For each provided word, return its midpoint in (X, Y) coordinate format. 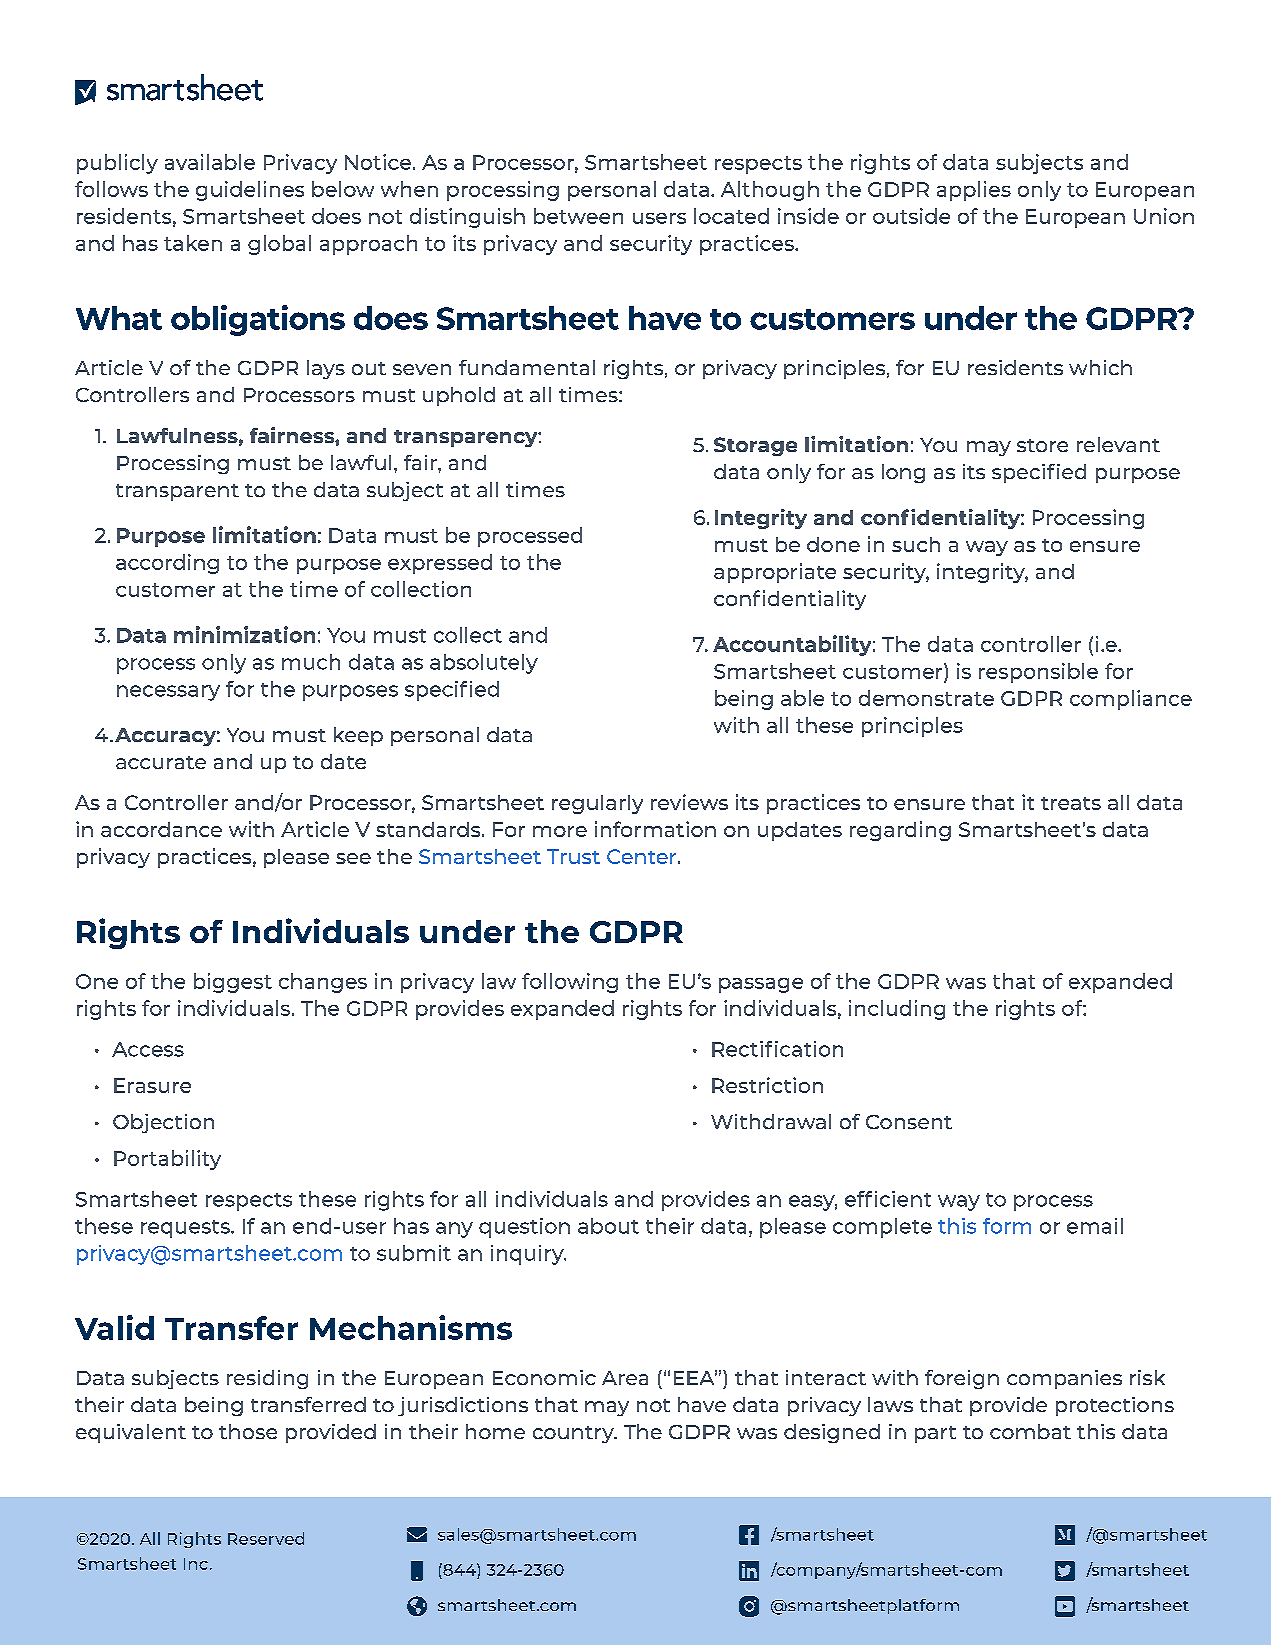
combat (1030, 1431)
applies (974, 191)
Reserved (266, 1538)
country (574, 1434)
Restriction (767, 1085)
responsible (1038, 673)
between (578, 216)
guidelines (250, 191)
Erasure (152, 1085)
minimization (244, 634)
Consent (909, 1122)
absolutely (484, 664)
